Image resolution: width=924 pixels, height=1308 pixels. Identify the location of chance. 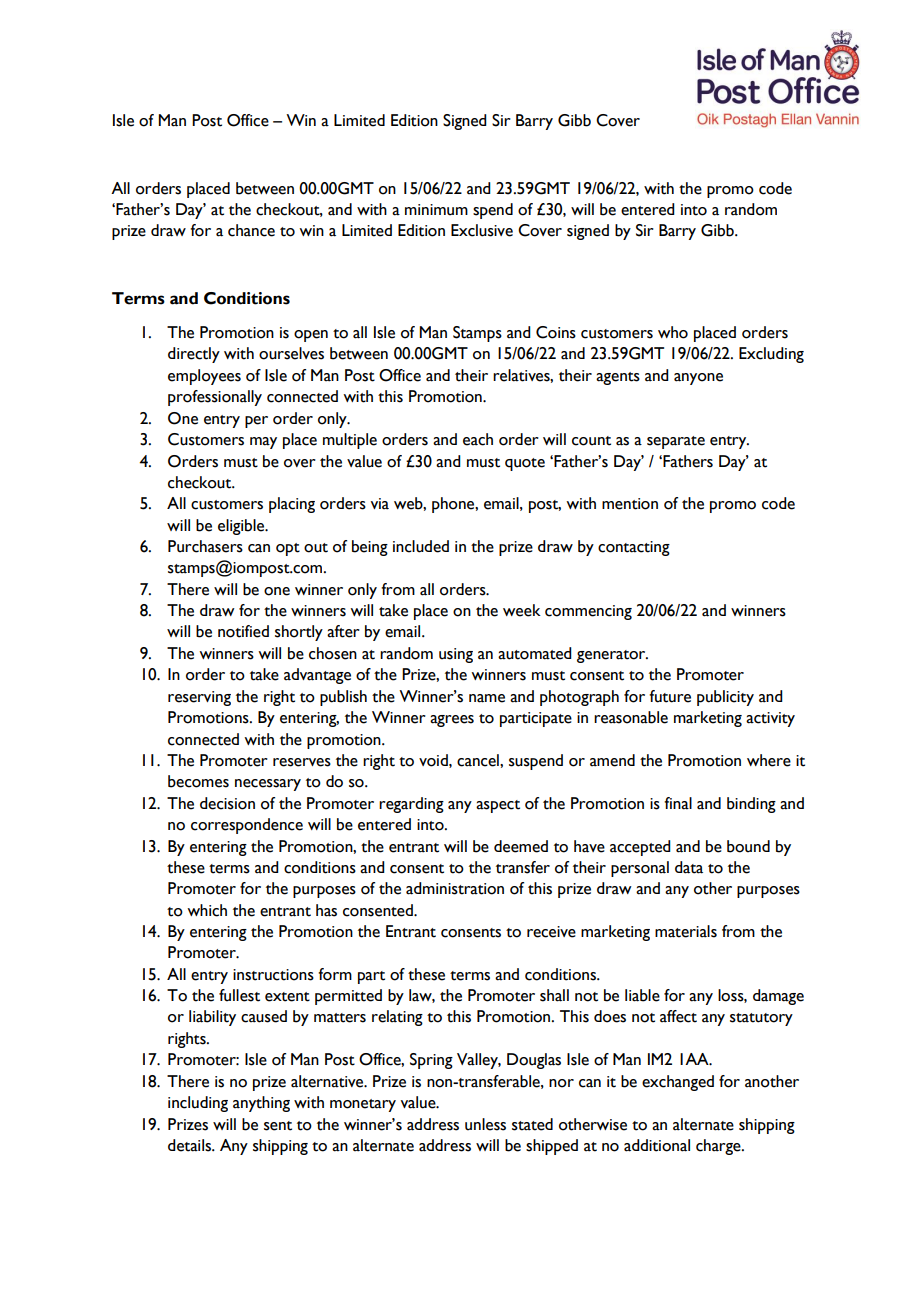
(251, 230).
